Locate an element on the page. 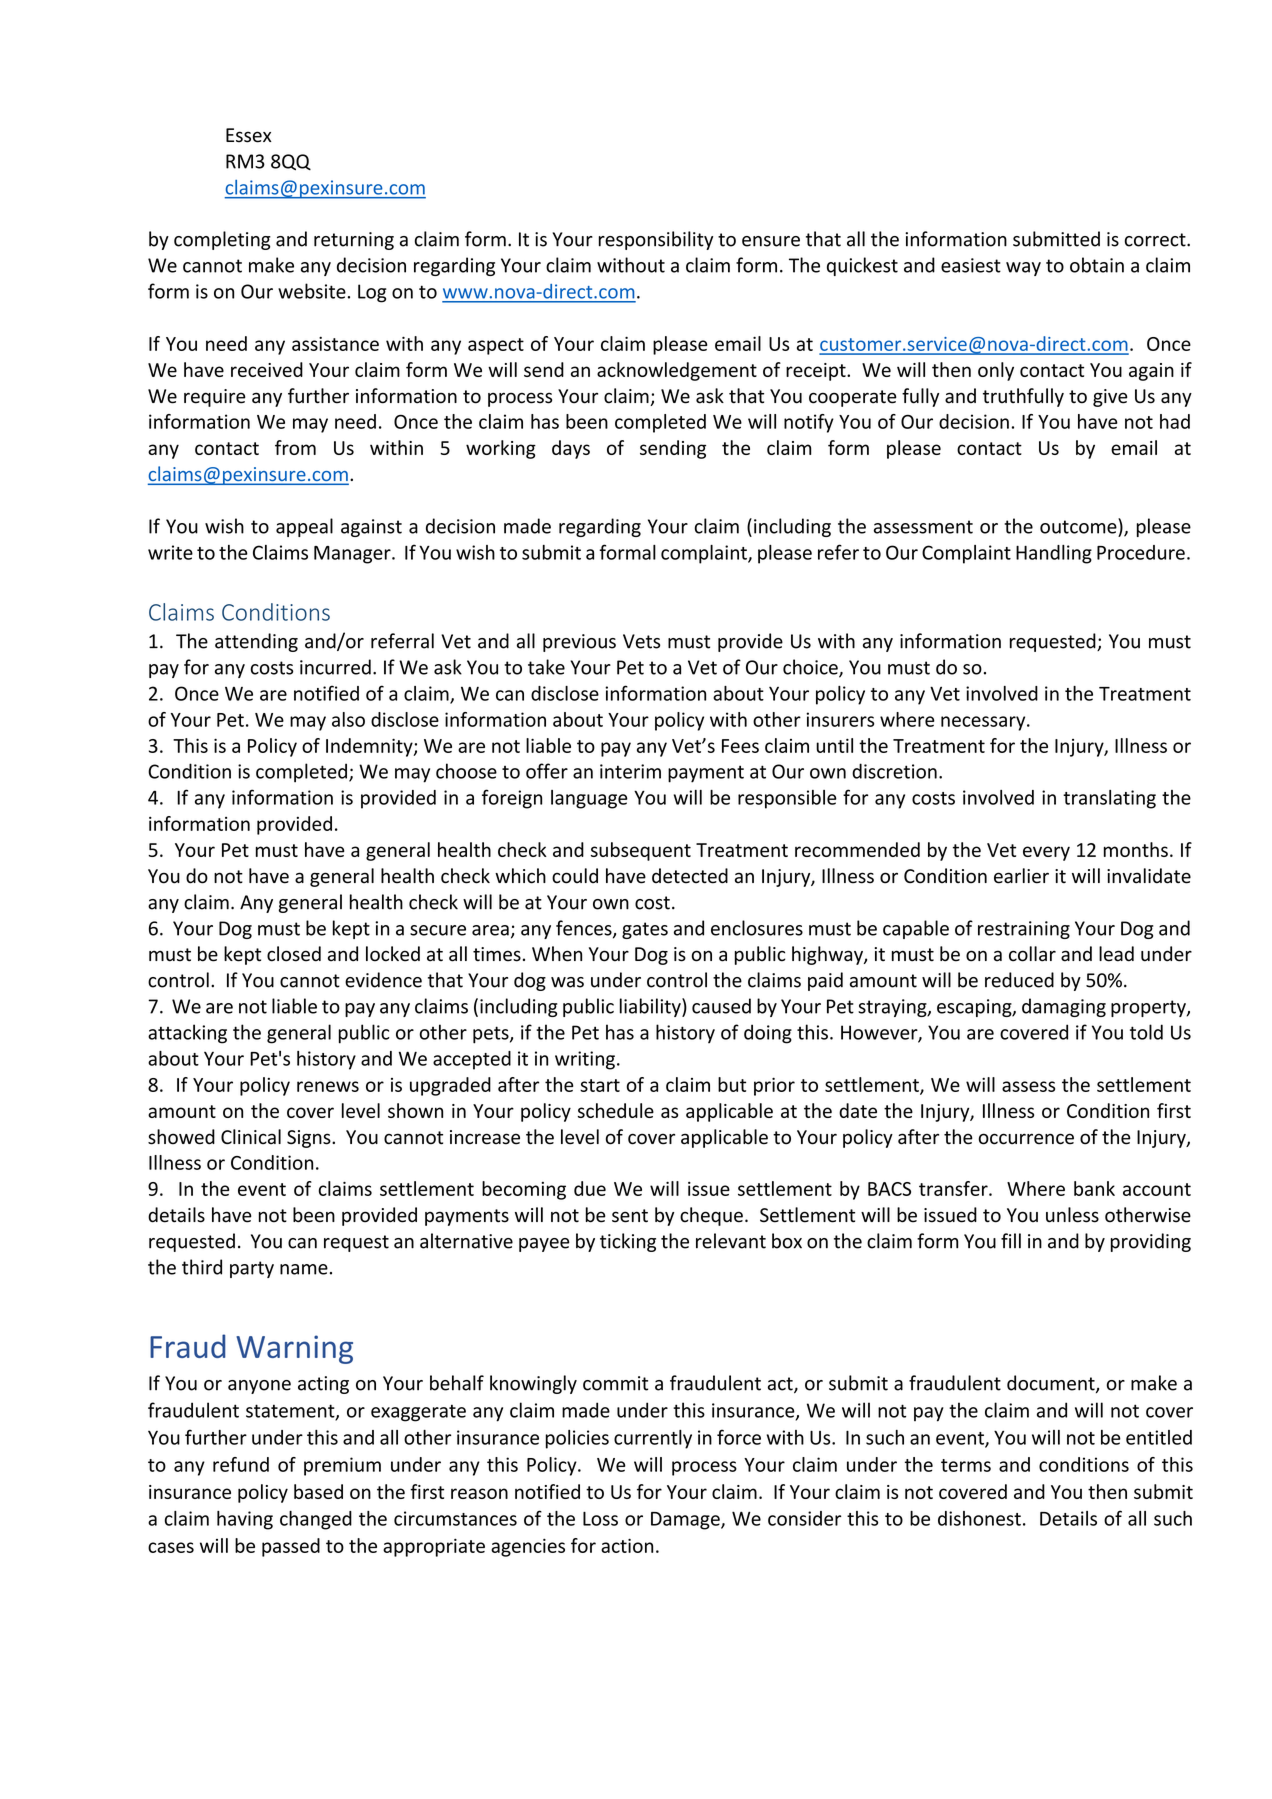 The width and height of the image is (1272, 1799). Essex is located at coordinates (249, 135).
